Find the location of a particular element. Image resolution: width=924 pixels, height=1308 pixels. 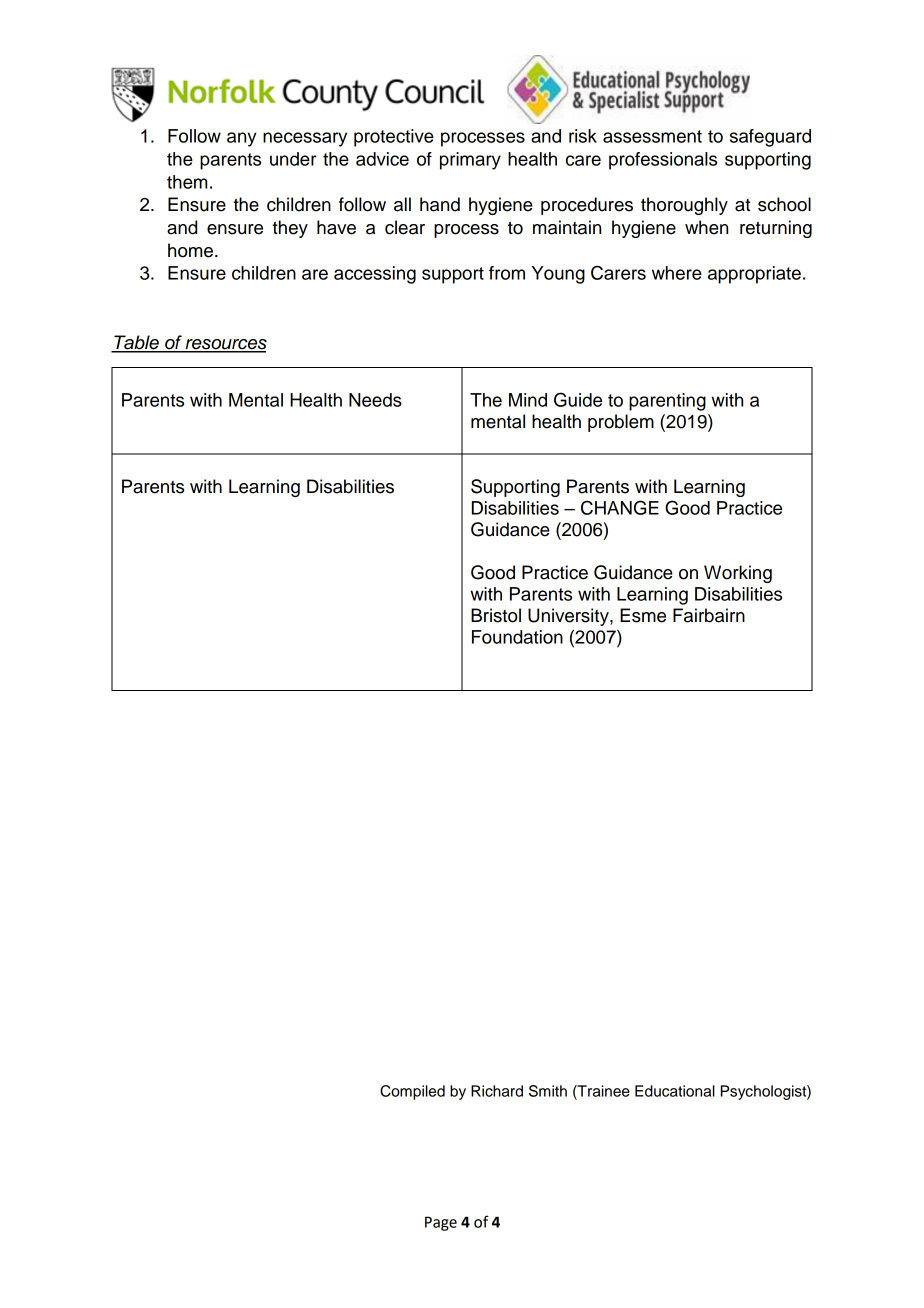

Educational is located at coordinates (675, 1091).
